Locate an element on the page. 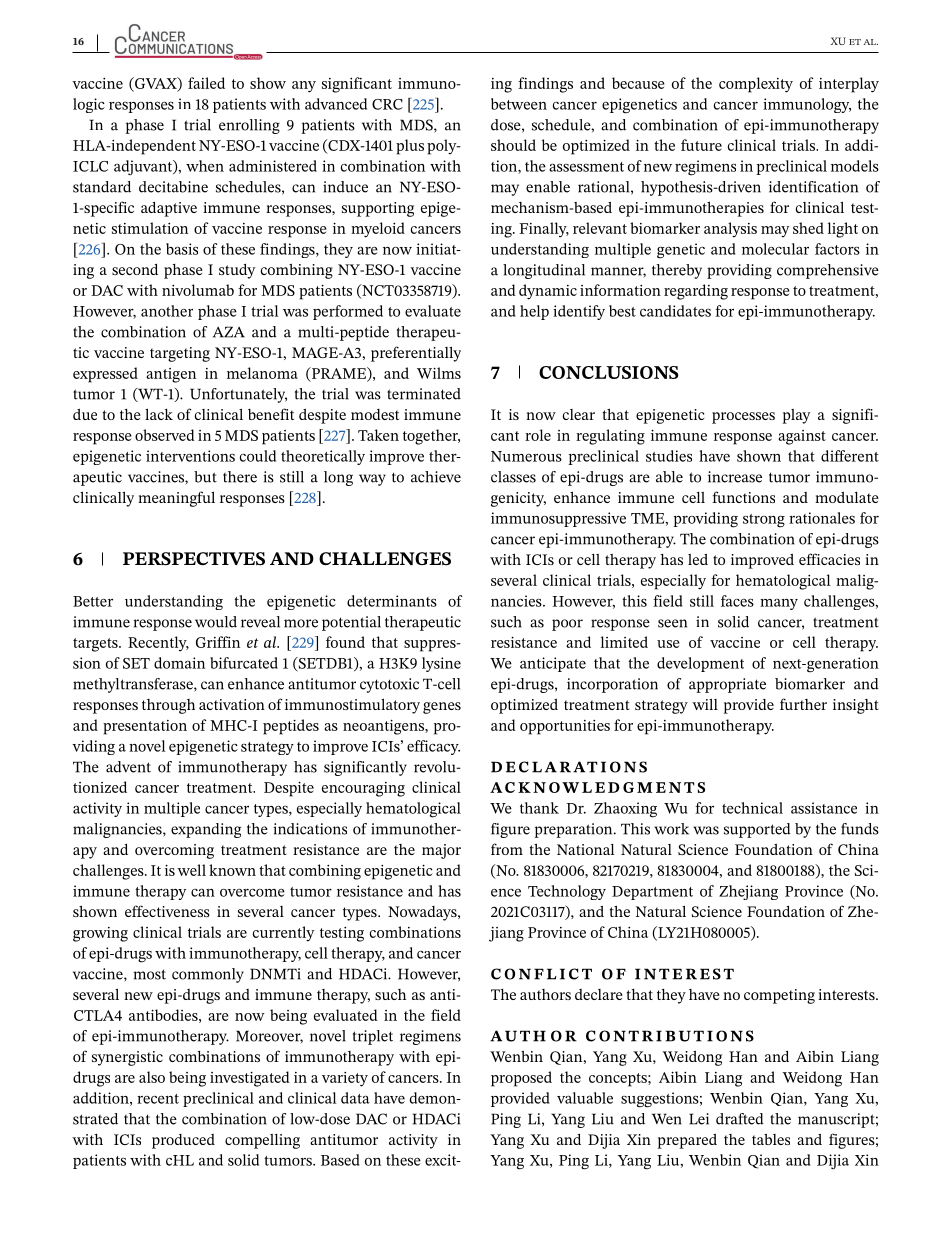 The width and height of the document is (952, 1251). failed is located at coordinates (206, 83).
